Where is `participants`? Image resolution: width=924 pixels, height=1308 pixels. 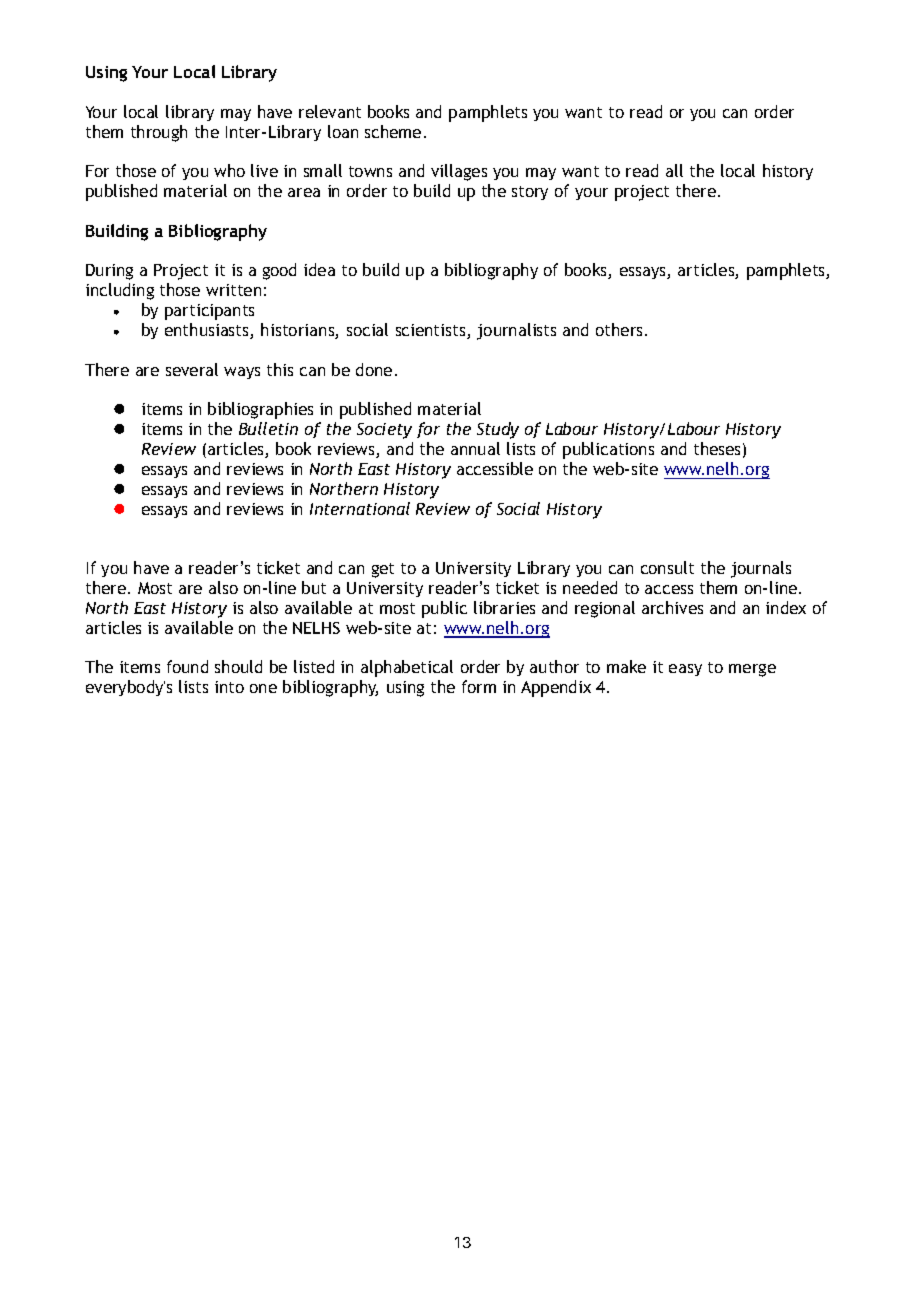
participants is located at coordinates (209, 312).
